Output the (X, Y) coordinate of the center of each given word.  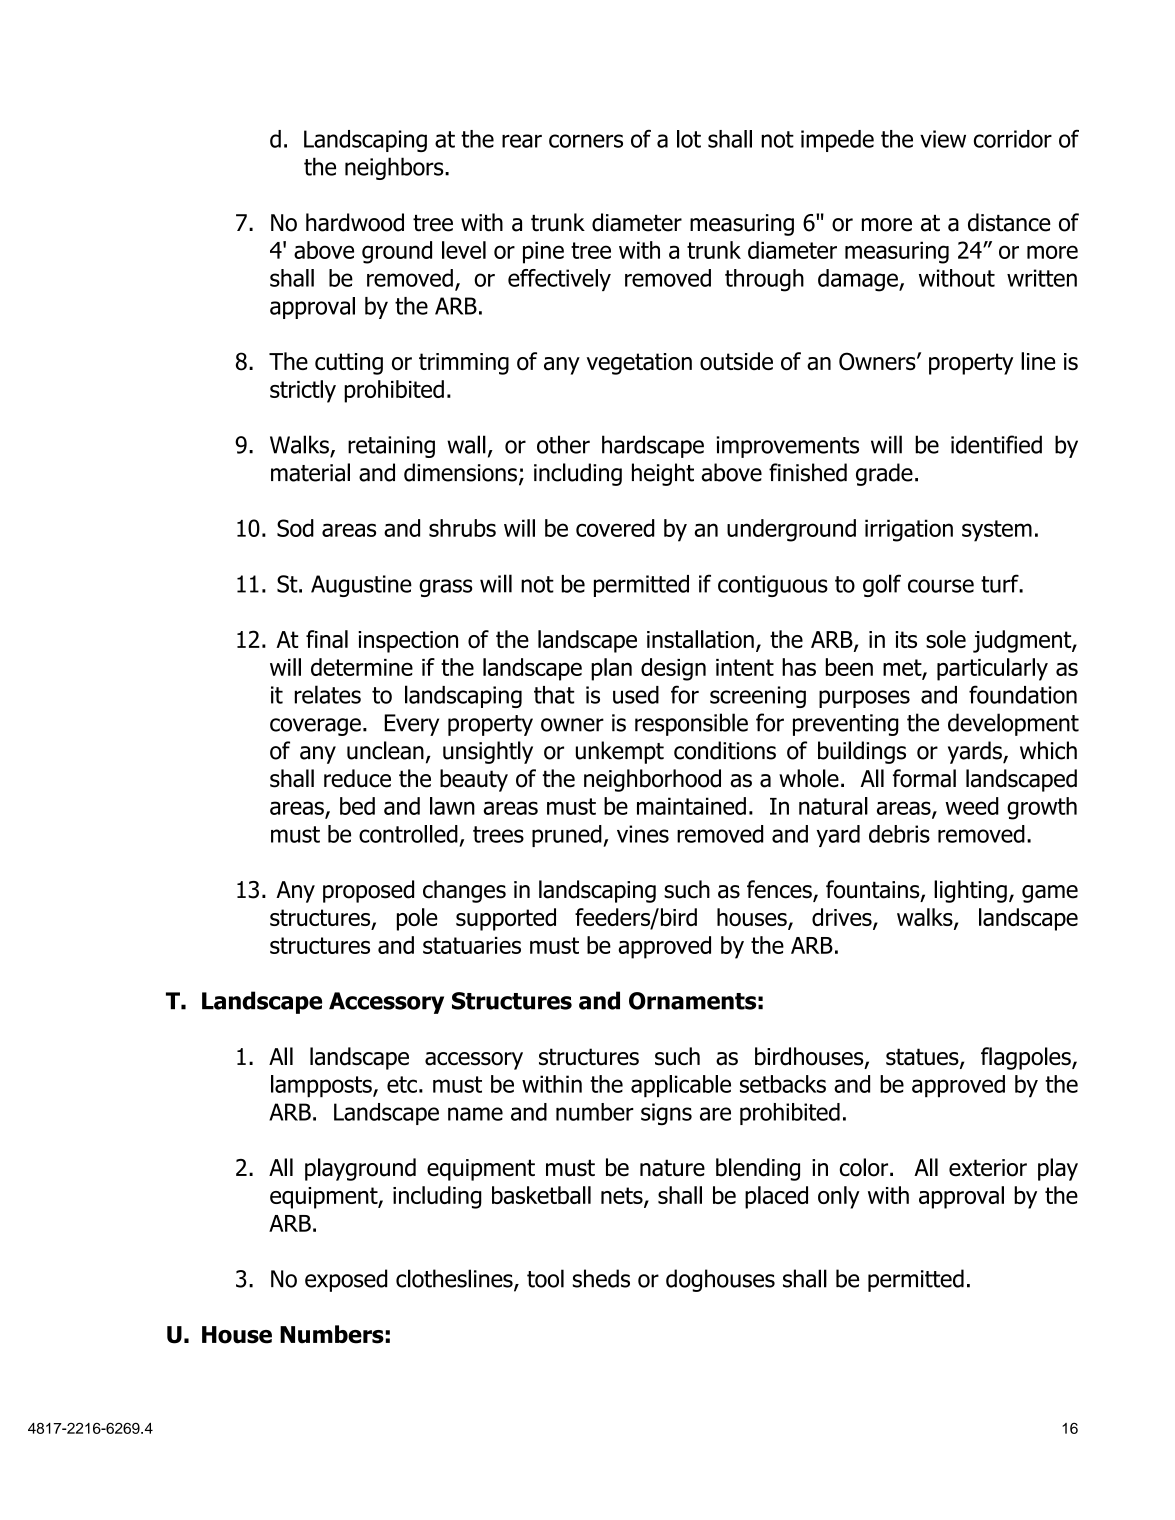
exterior (988, 1168)
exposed (346, 1280)
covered (615, 528)
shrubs (462, 528)
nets (623, 1197)
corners (586, 141)
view (943, 139)
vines (643, 834)
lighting (970, 891)
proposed (368, 891)
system (997, 531)
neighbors (395, 168)
